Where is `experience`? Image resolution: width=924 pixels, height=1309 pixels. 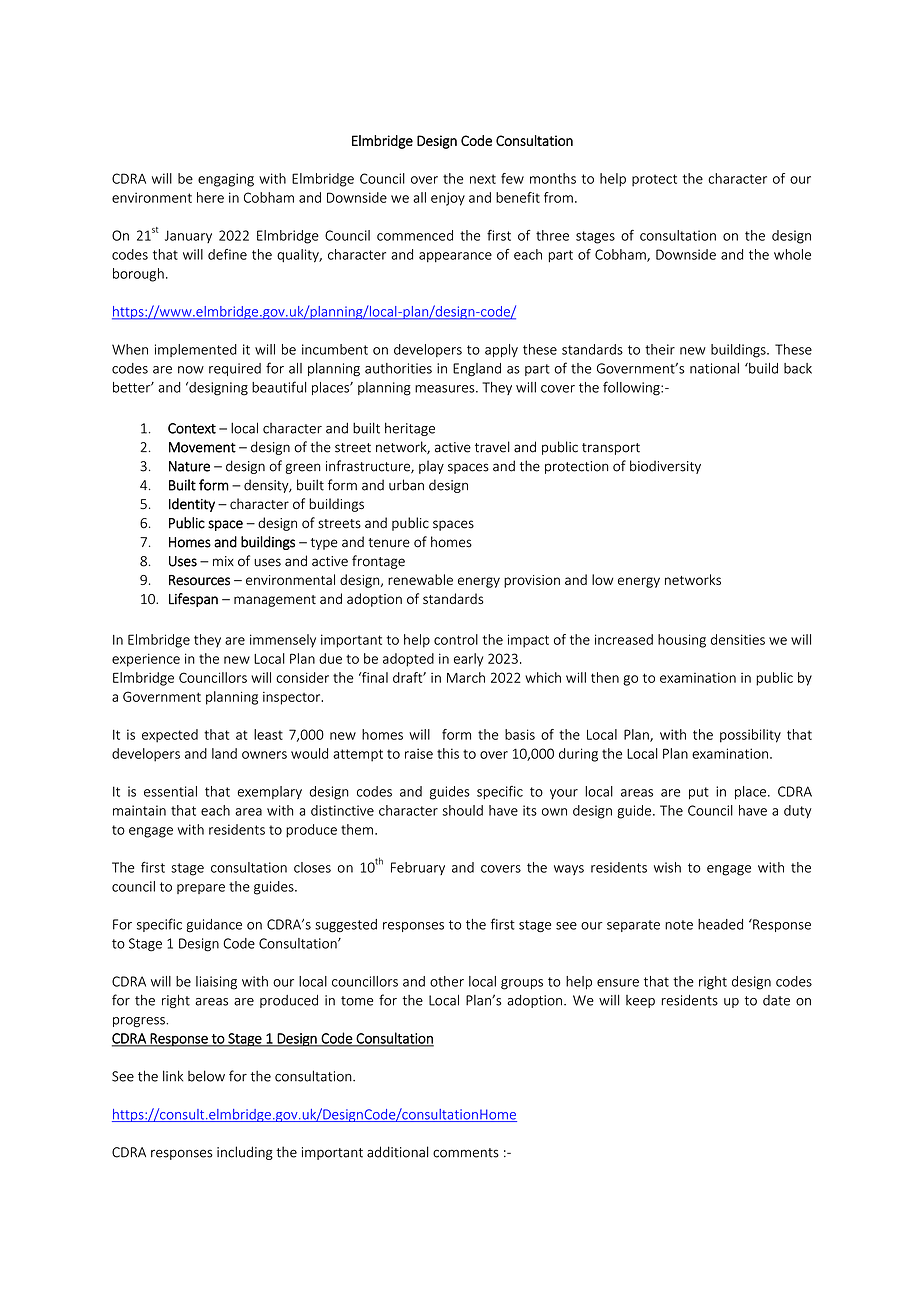
experience is located at coordinates (146, 660).
